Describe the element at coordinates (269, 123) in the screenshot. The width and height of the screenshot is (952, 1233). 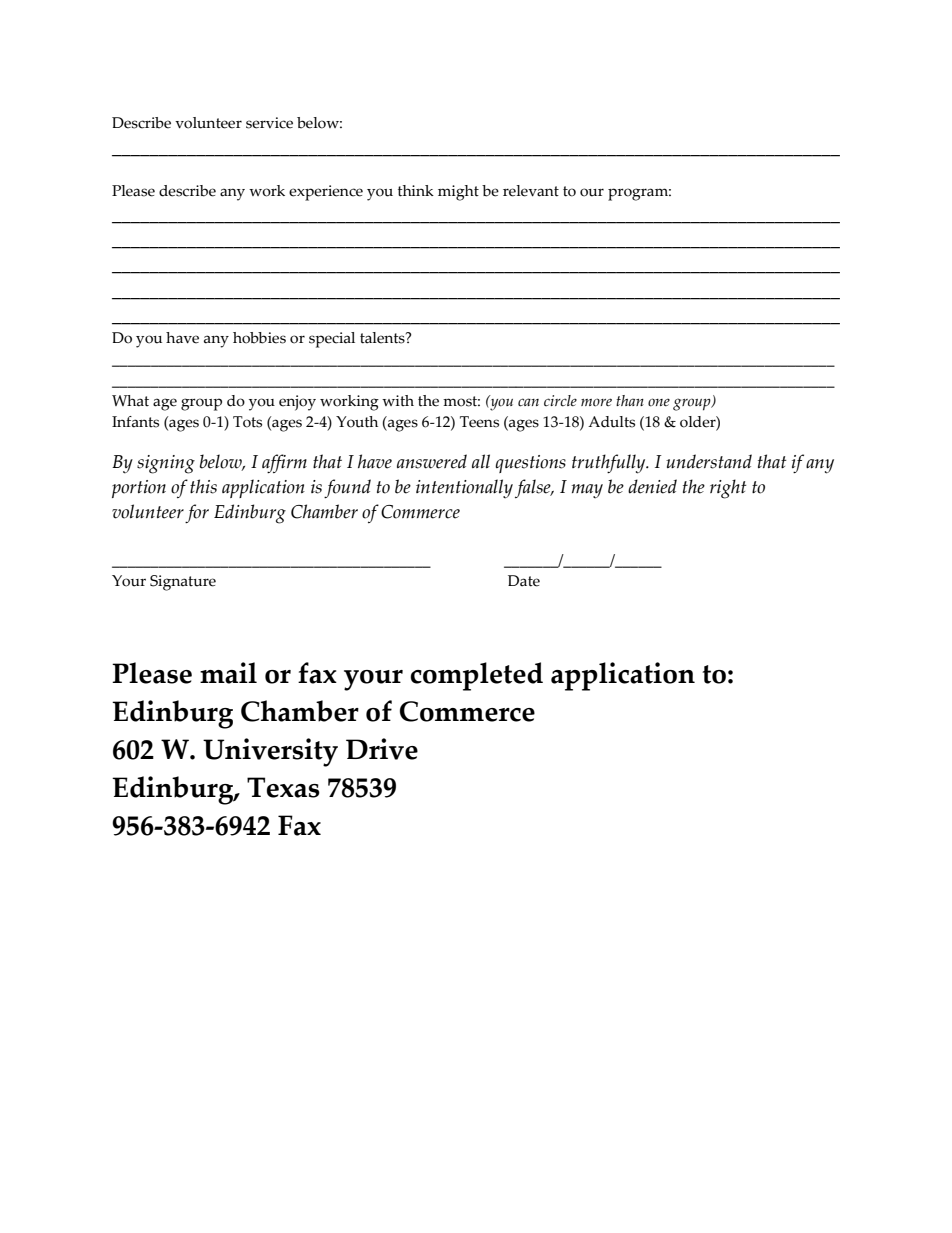
I see `service` at that location.
